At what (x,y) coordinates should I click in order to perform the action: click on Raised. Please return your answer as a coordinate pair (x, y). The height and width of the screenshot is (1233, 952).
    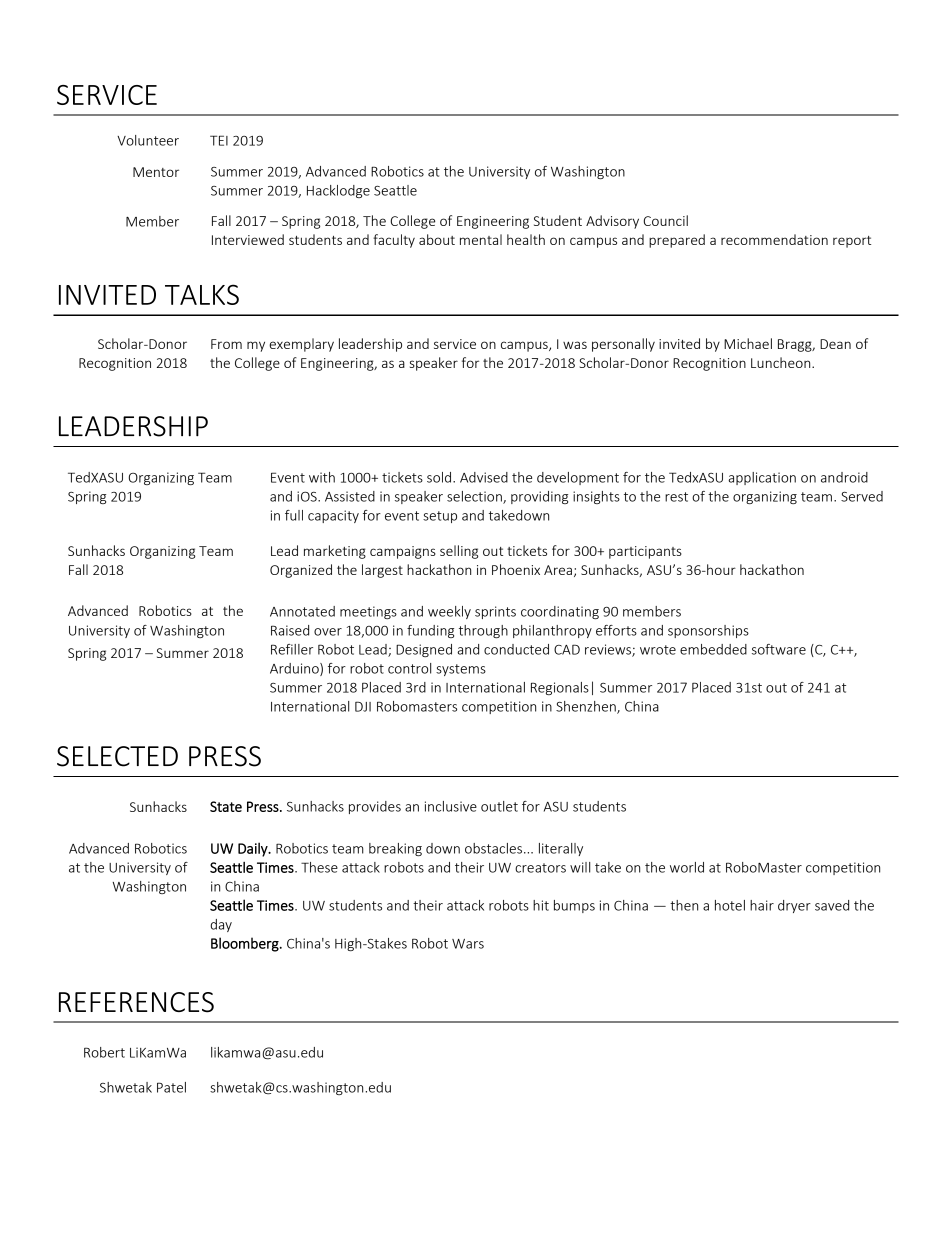
    Looking at the image, I should click on (290, 630).
